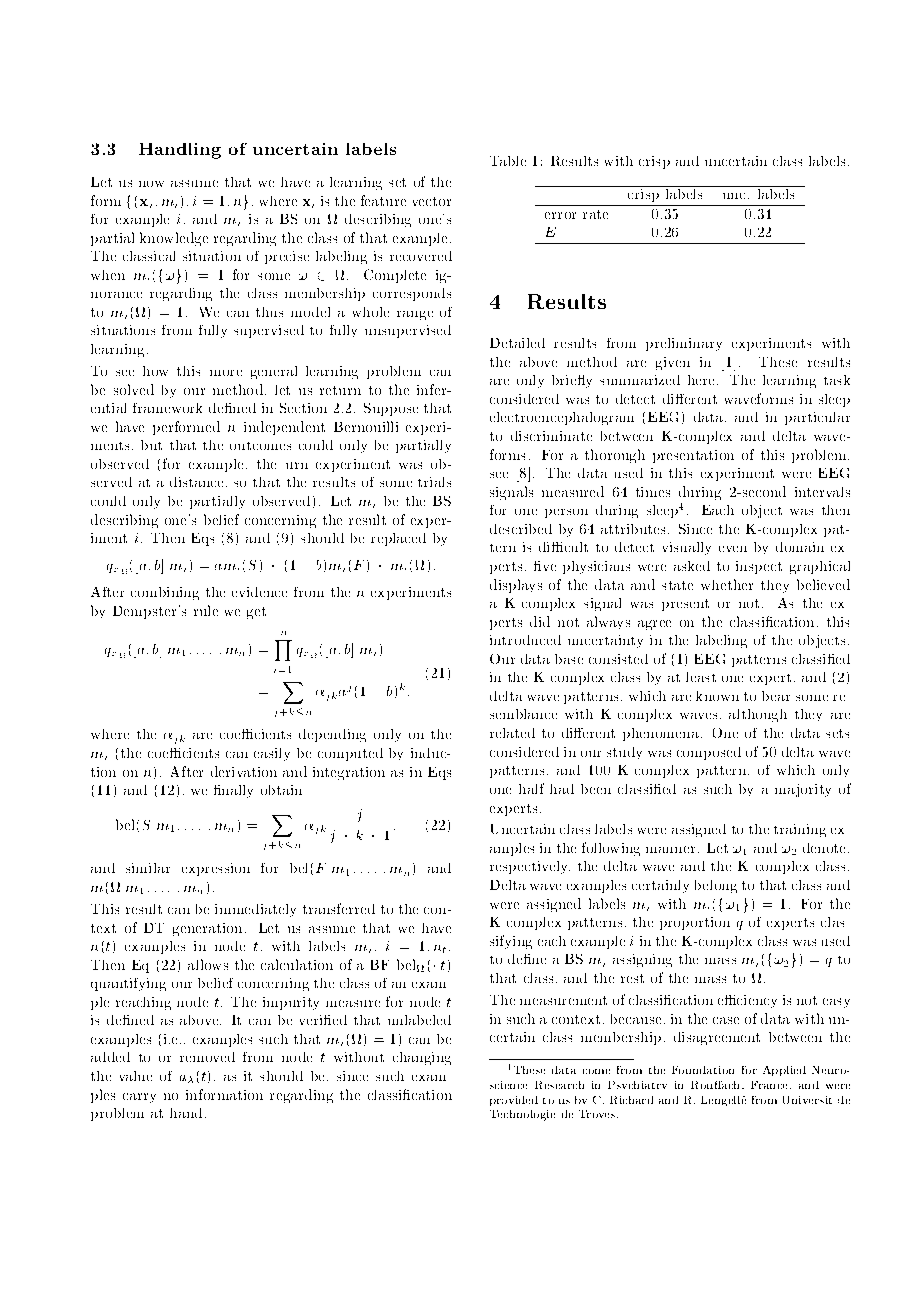 This screenshot has width=924, height=1308. What do you see at coordinates (284, 428) in the screenshot?
I see `independent` at bounding box center [284, 428].
